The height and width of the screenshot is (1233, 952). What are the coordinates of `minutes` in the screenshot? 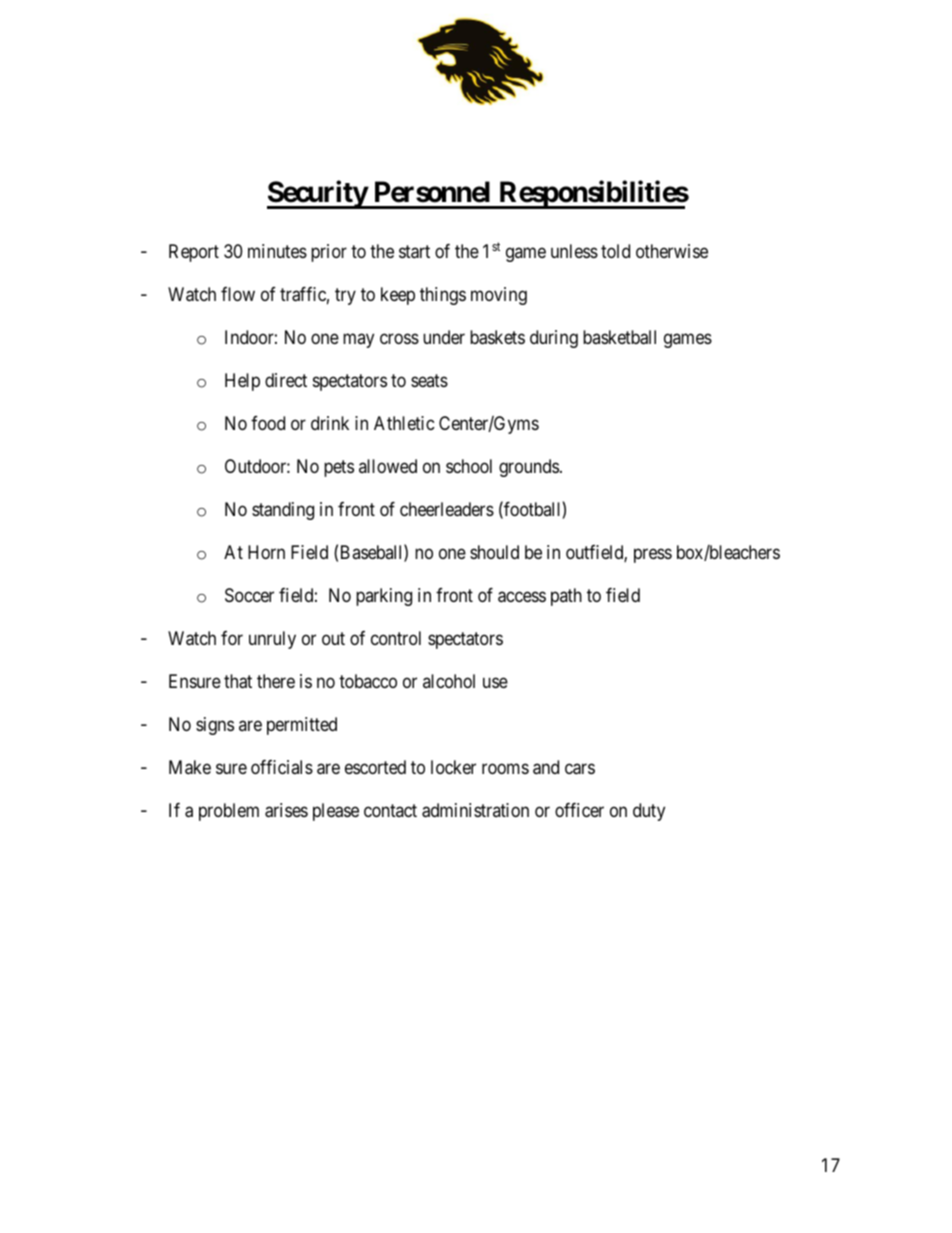 It's located at (277, 251).
